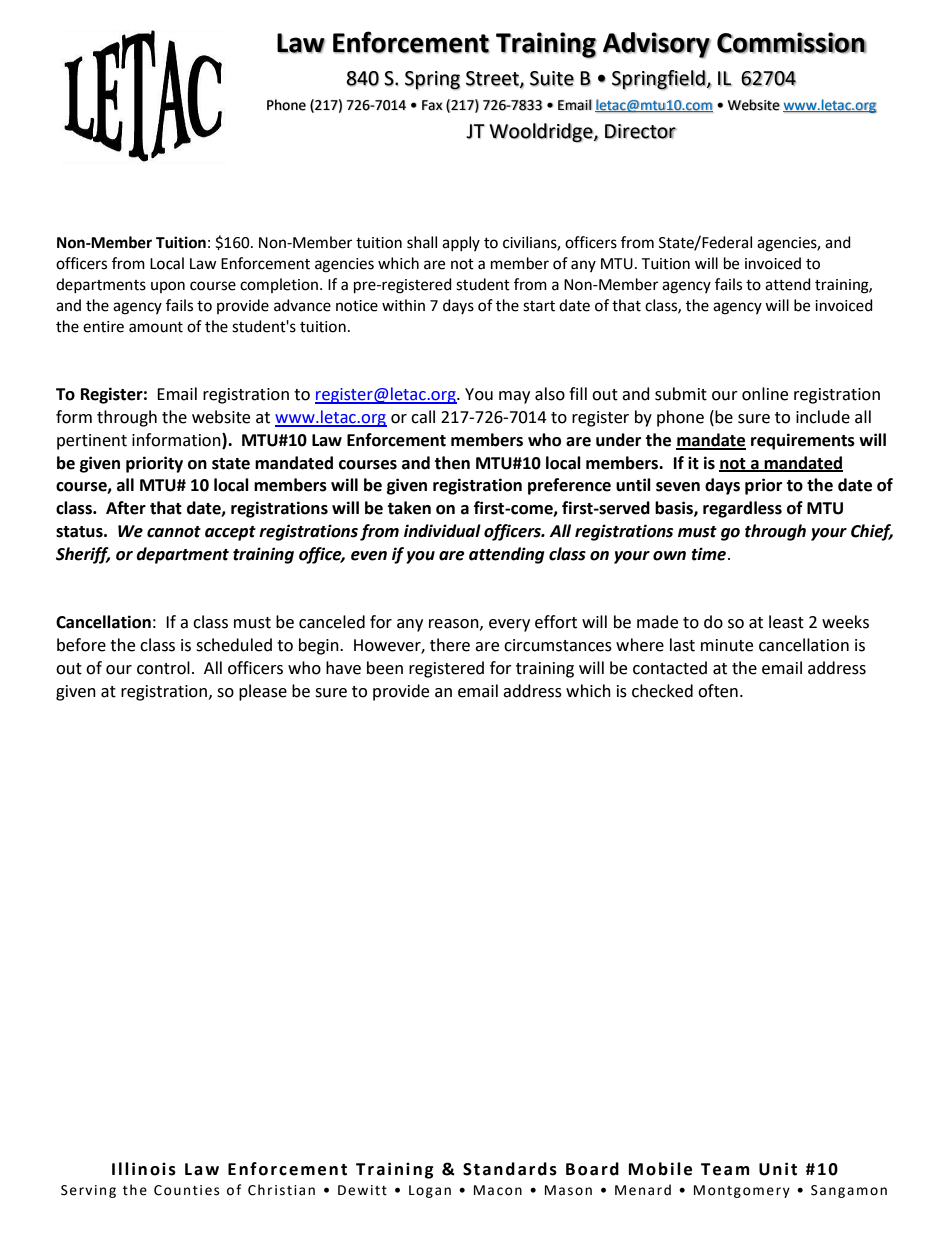 This screenshot has height=1233, width=952. I want to click on Mas, so click(559, 1190).
